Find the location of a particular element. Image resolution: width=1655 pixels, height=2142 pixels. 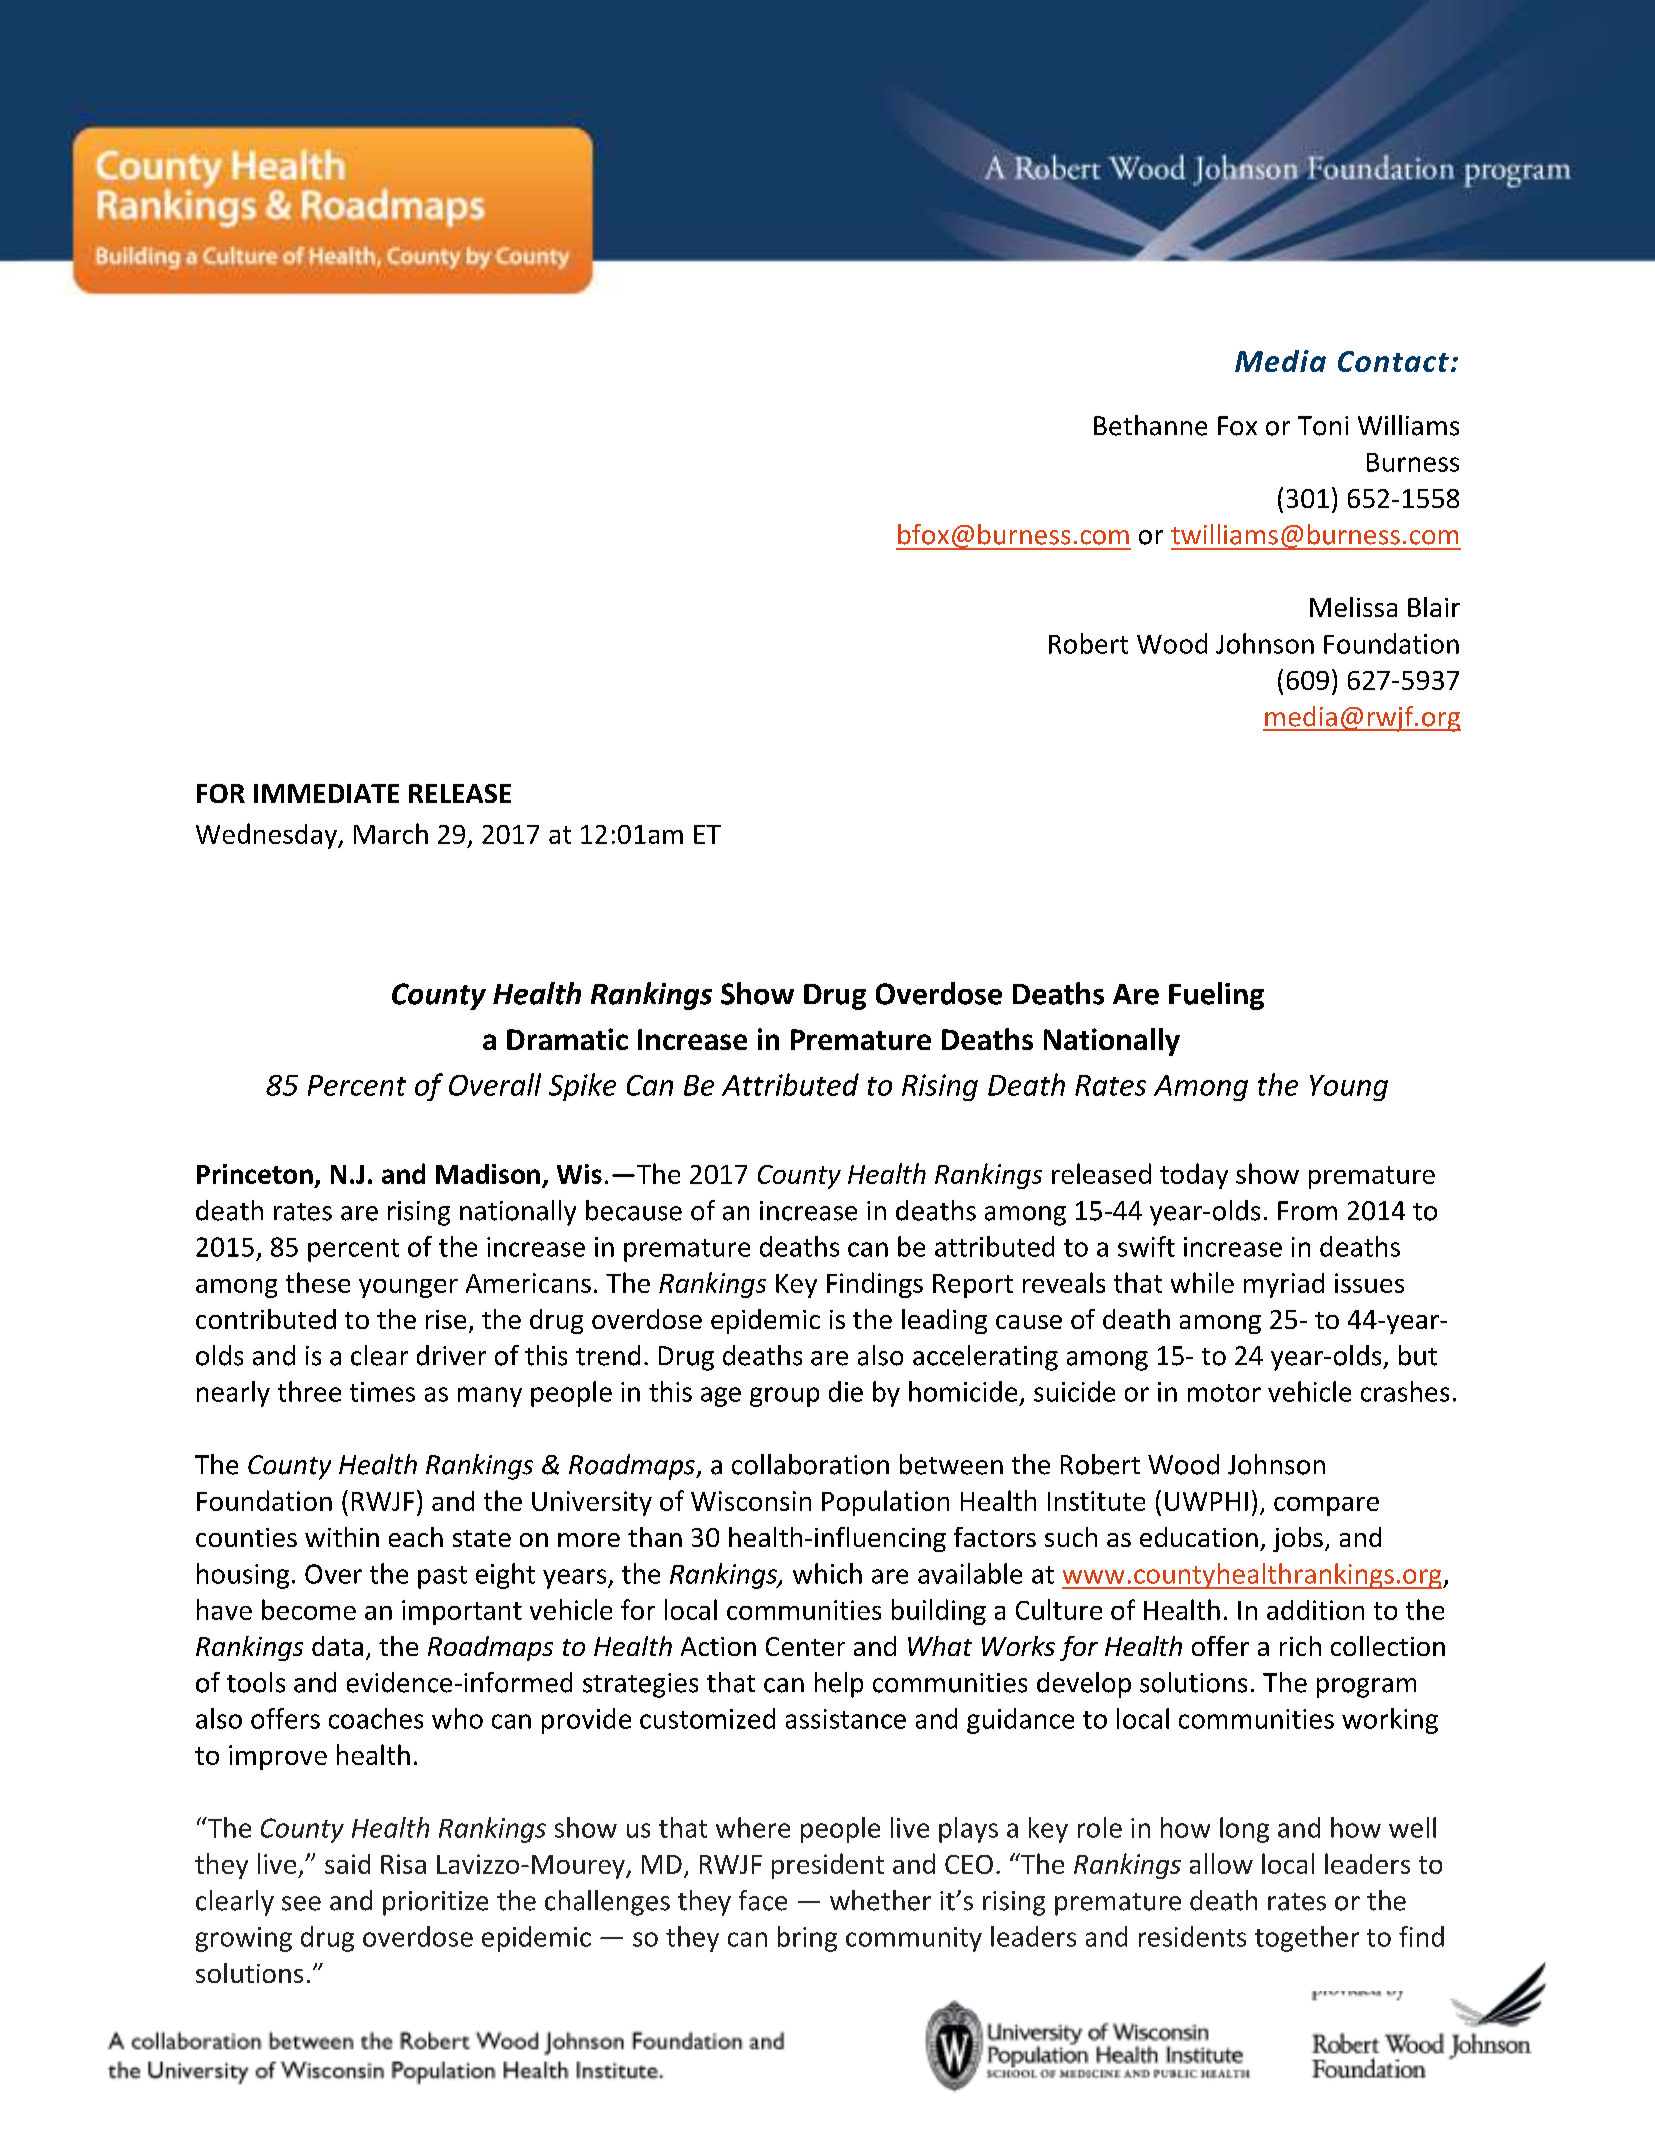

Wednesday is located at coordinates (267, 836).
